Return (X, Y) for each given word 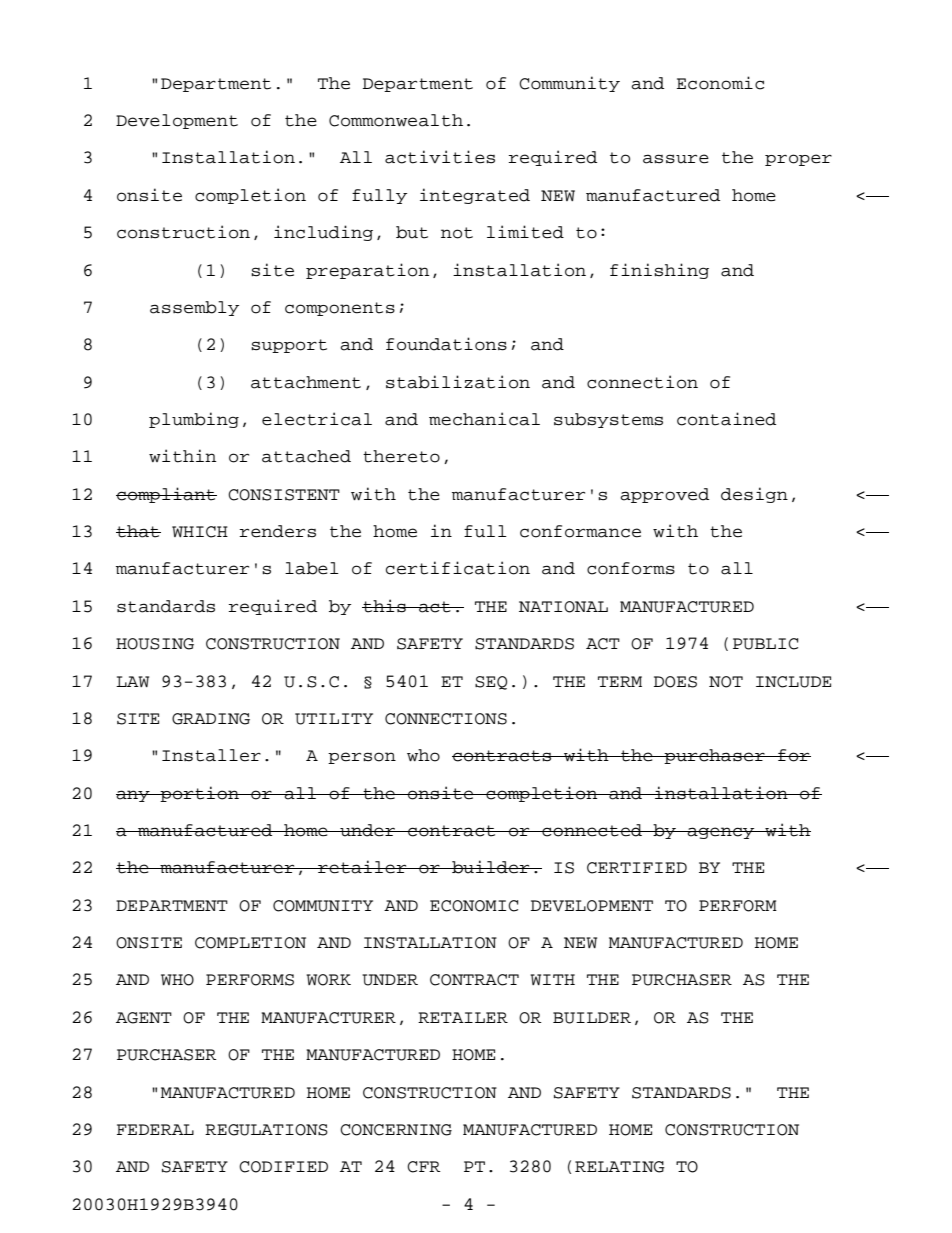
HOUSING (155, 644)
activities (440, 157)
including (323, 233)
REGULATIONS (266, 1130)
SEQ (491, 683)
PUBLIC (765, 644)
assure (676, 159)
